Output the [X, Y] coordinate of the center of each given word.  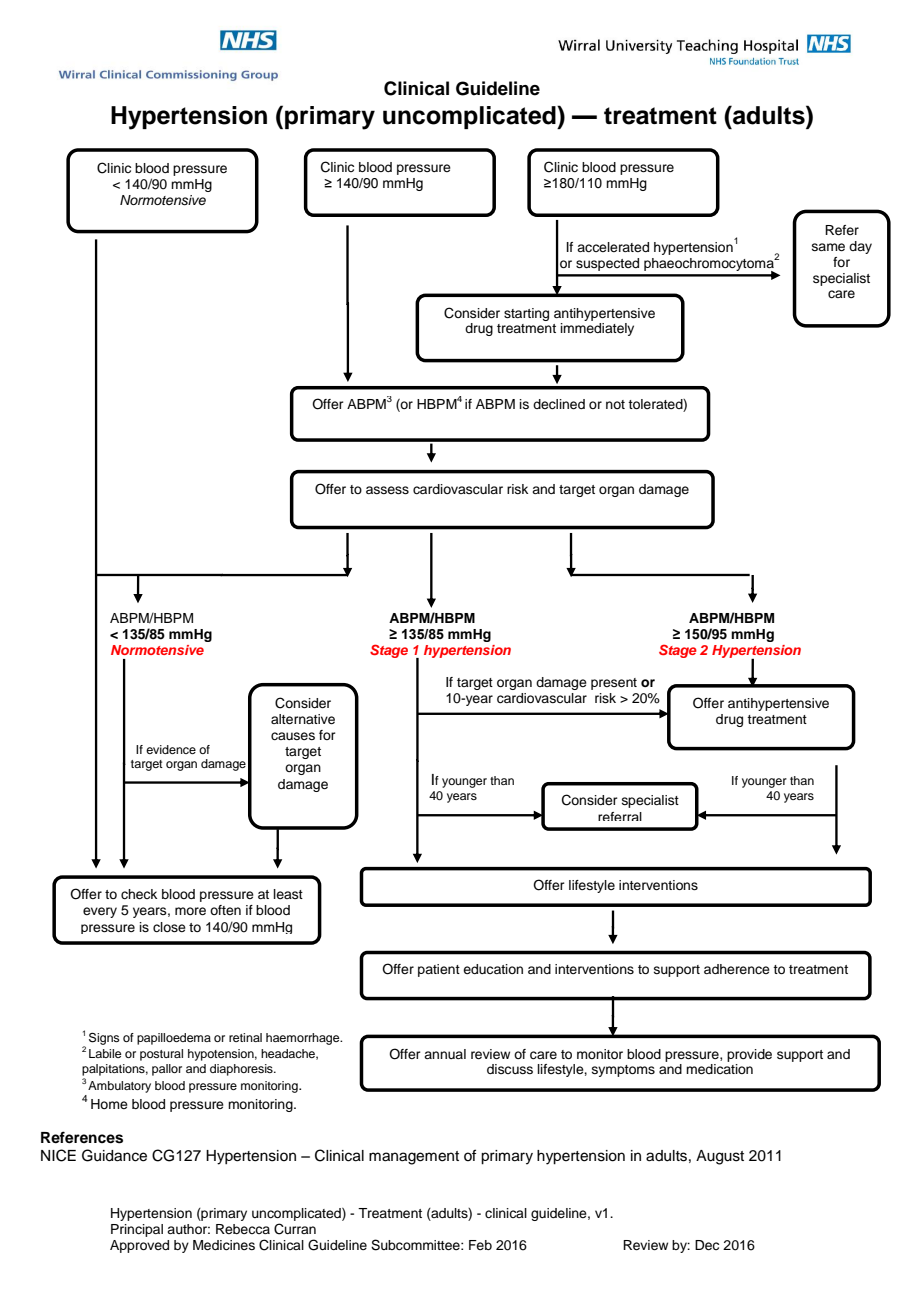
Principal [137, 1230]
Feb [480, 1245]
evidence [171, 749]
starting [526, 314]
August [720, 1157]
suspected [607, 264]
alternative [303, 719]
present [614, 684]
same [828, 247]
